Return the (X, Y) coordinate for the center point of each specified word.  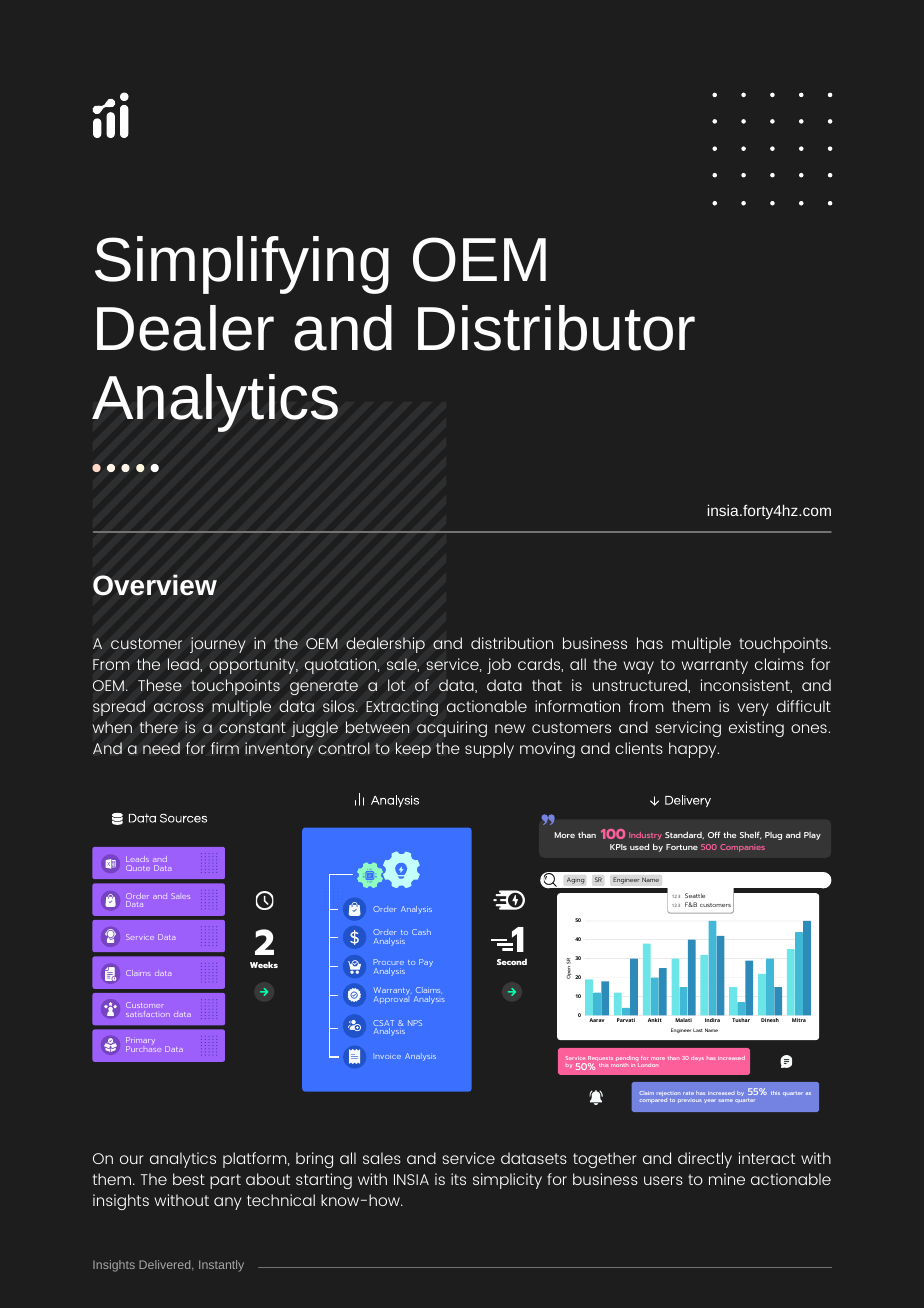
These (160, 685)
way (638, 667)
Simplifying (242, 265)
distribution (512, 643)
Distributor (556, 328)
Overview (155, 585)
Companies (742, 848)
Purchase (143, 1049)
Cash (421, 932)
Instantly (221, 1266)
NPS (415, 1023)
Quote (138, 868)
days (697, 1059)
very (753, 709)
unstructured (641, 686)
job (499, 666)
